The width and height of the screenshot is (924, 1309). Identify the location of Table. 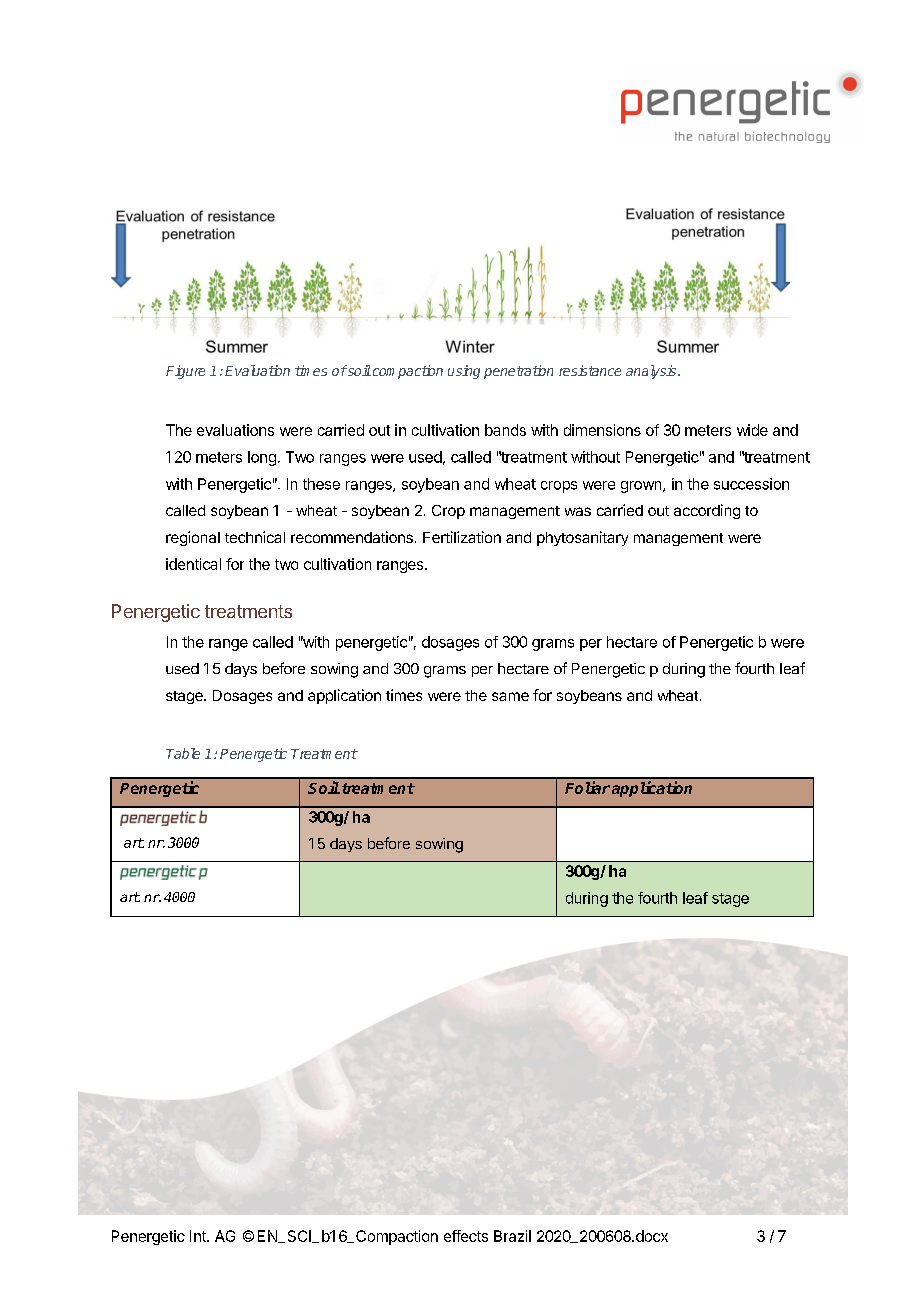
(183, 753).
